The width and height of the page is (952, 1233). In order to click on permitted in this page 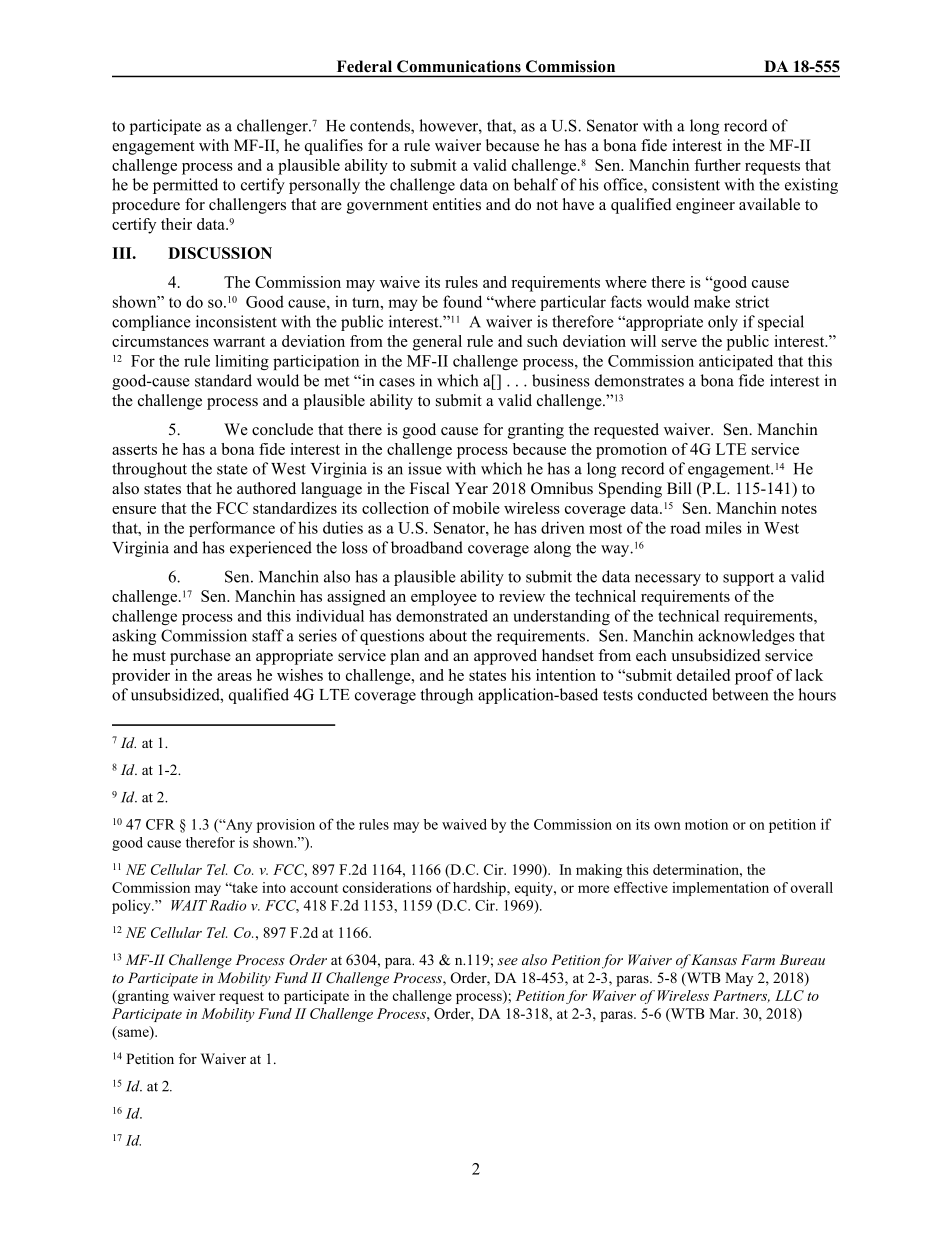, I will do `click(185, 186)`.
